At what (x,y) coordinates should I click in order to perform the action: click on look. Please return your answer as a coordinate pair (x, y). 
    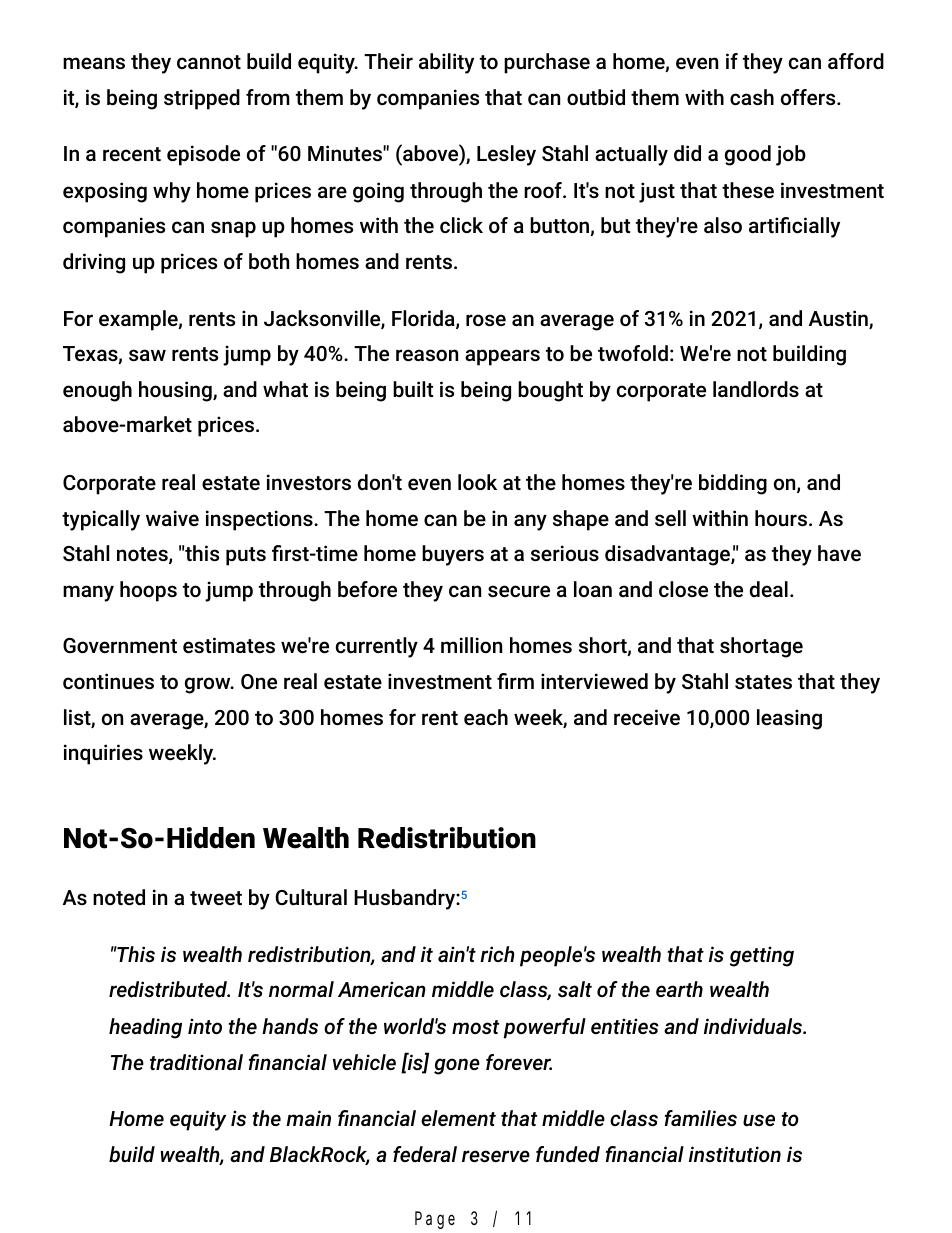
    Looking at the image, I should click on (477, 482).
